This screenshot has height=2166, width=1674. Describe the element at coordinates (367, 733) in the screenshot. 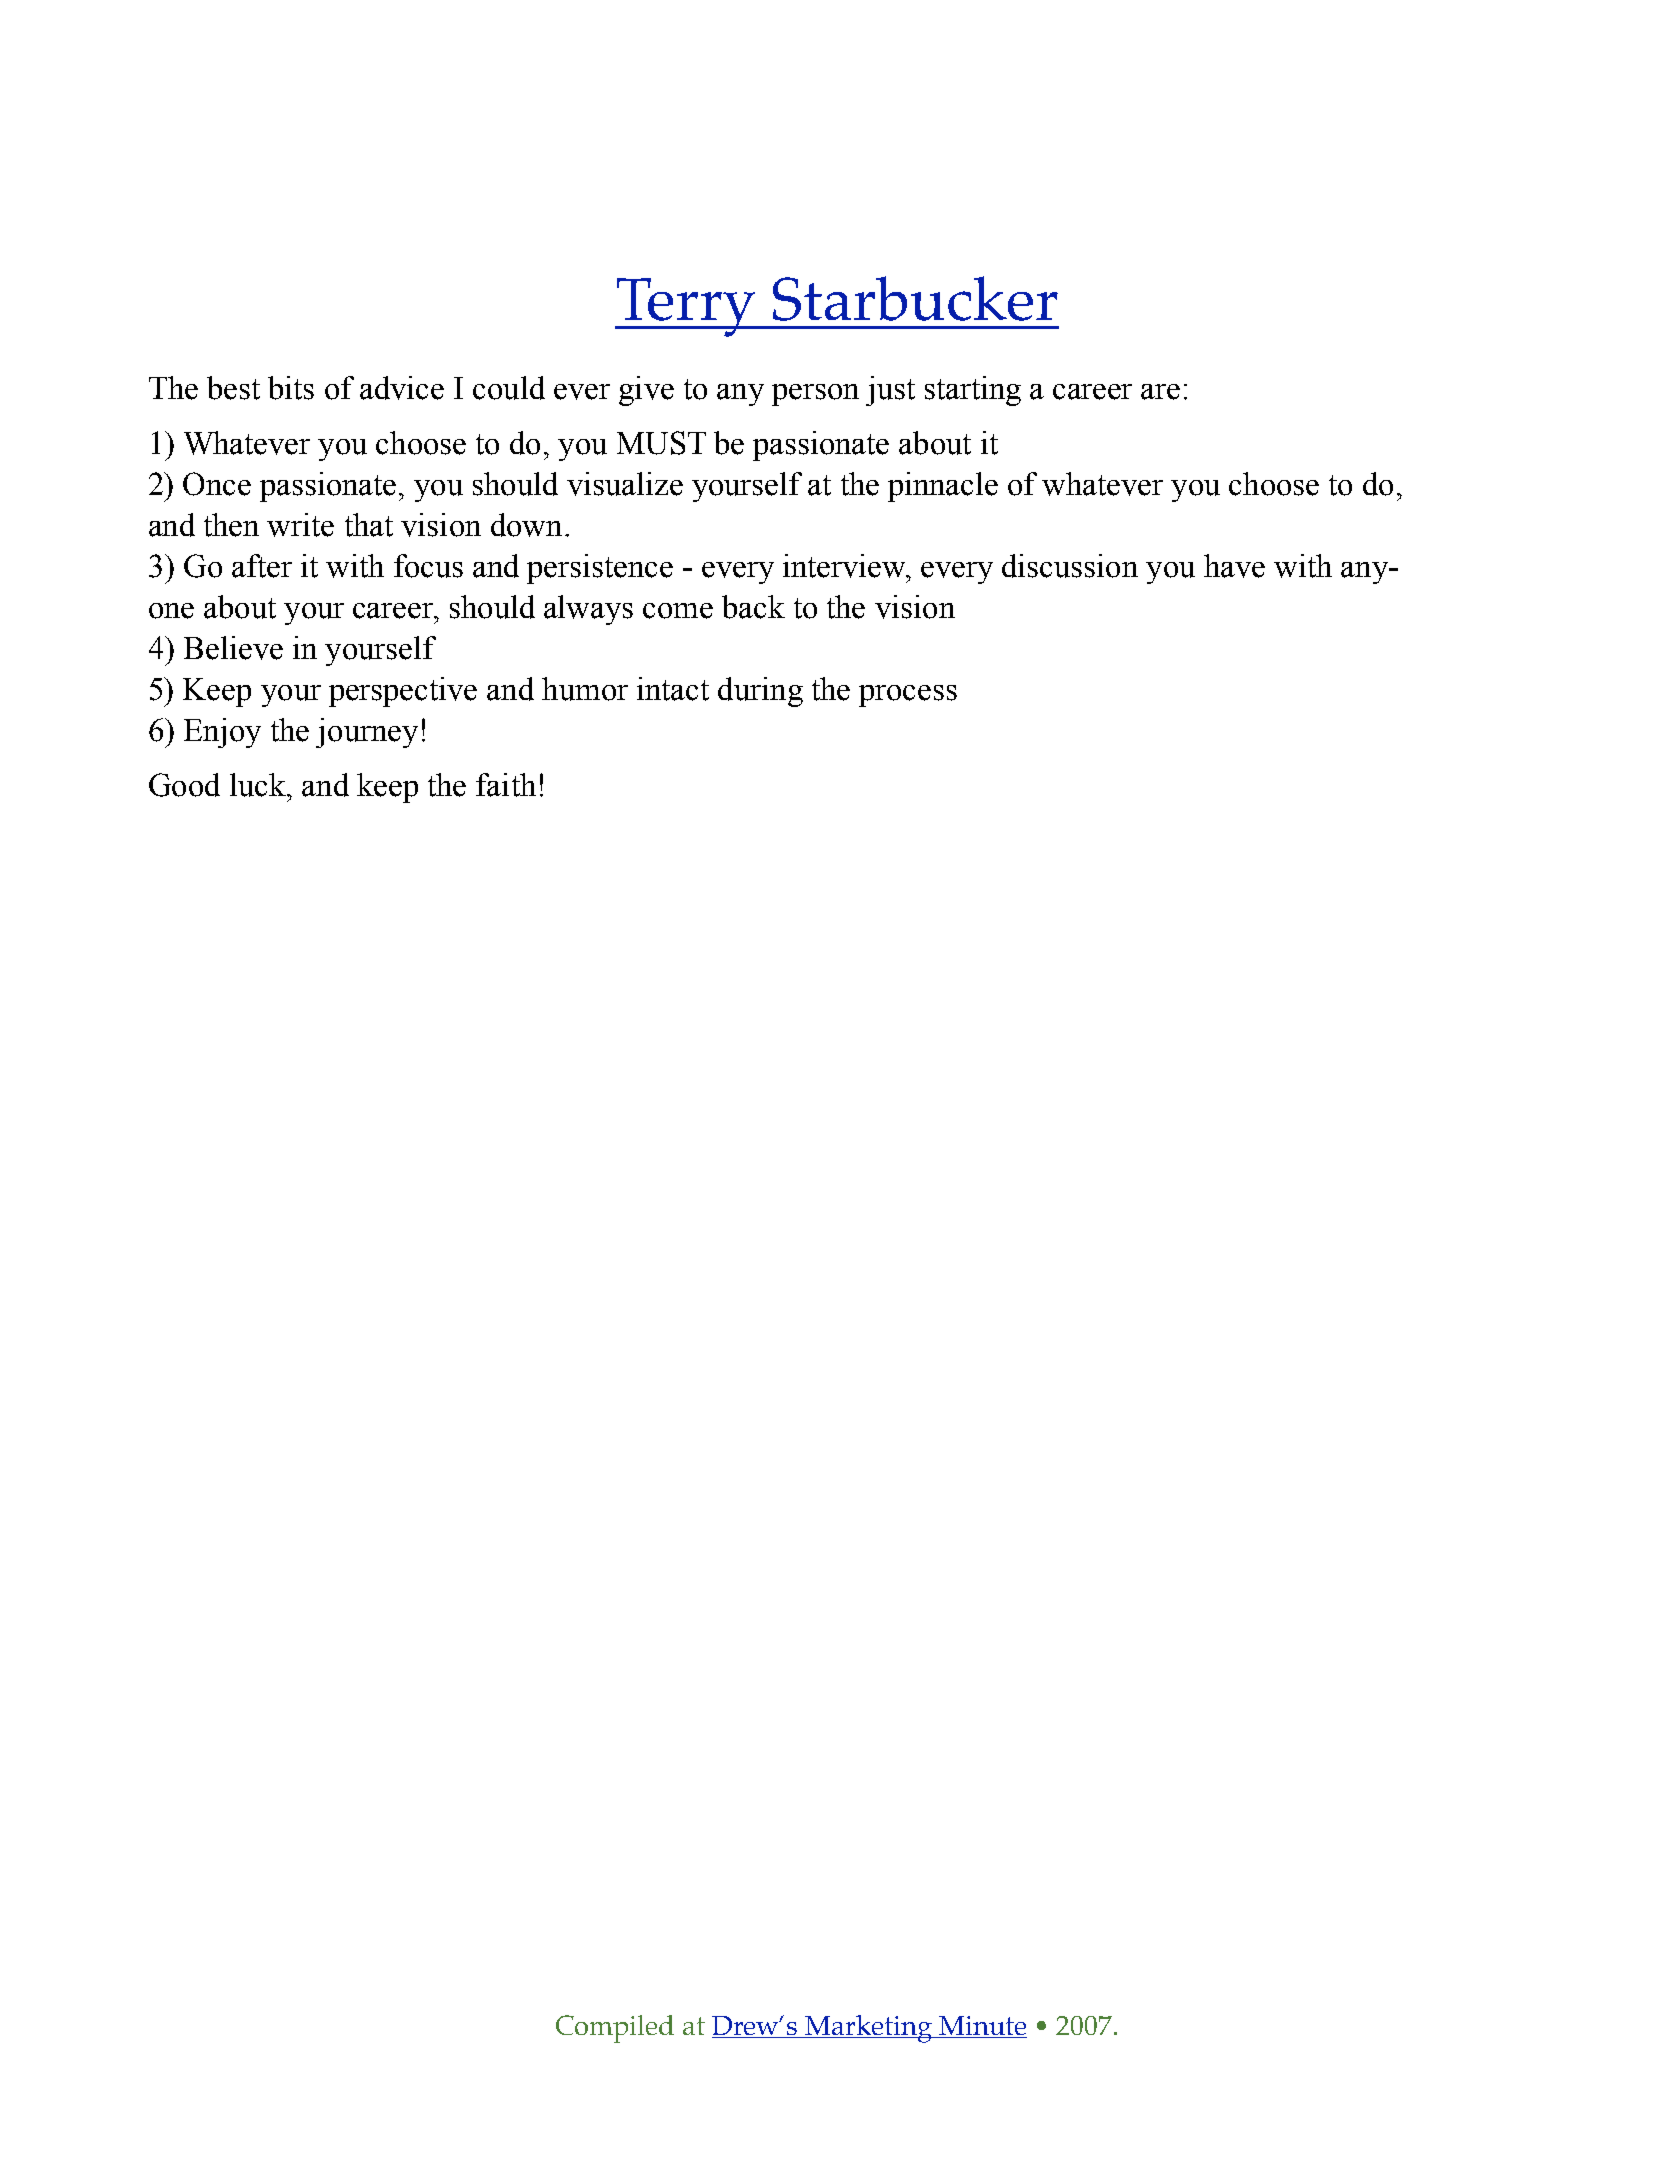

I see `journey` at that location.
